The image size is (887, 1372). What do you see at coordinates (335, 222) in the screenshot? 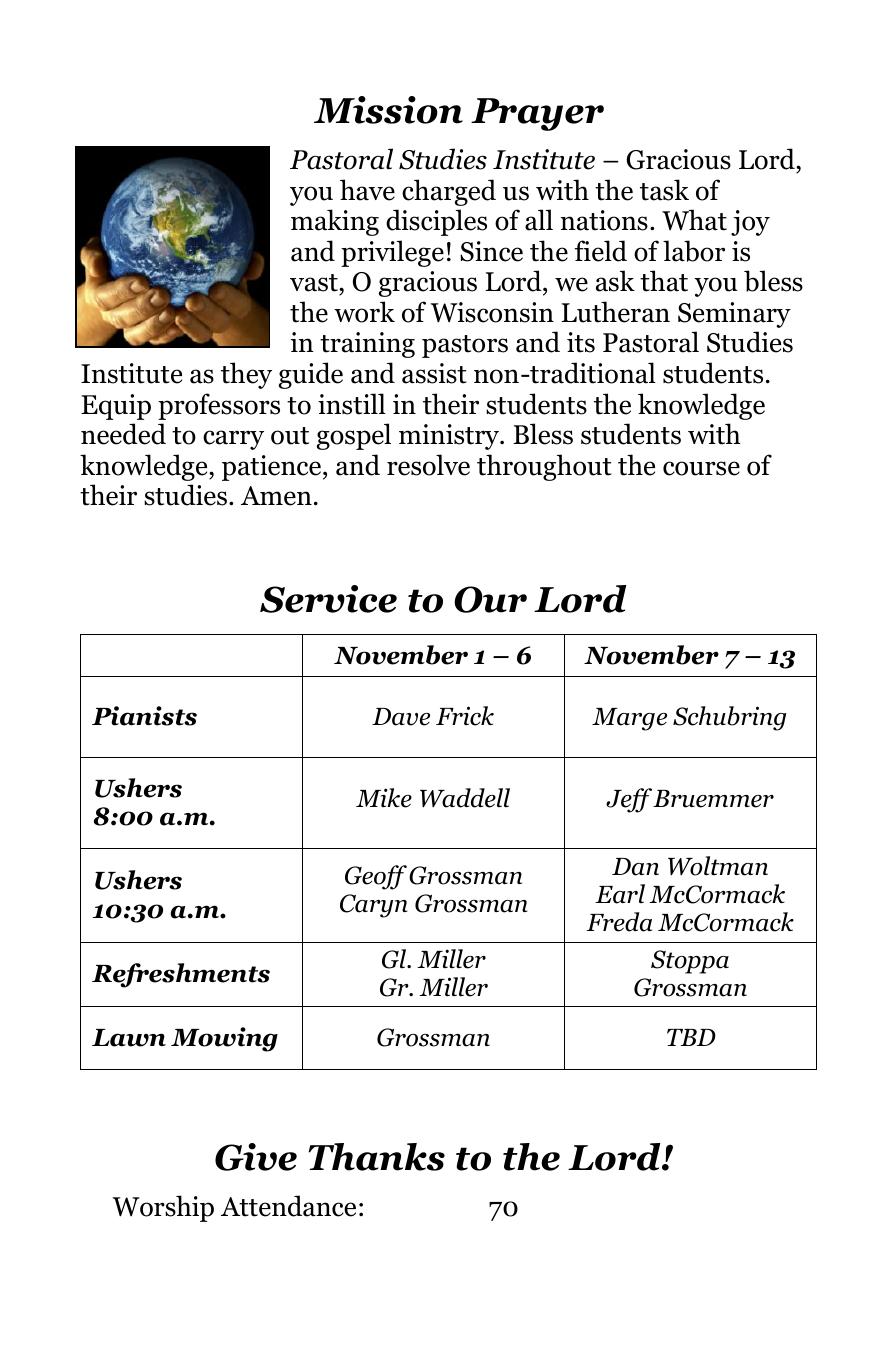
I see `making` at bounding box center [335, 222].
